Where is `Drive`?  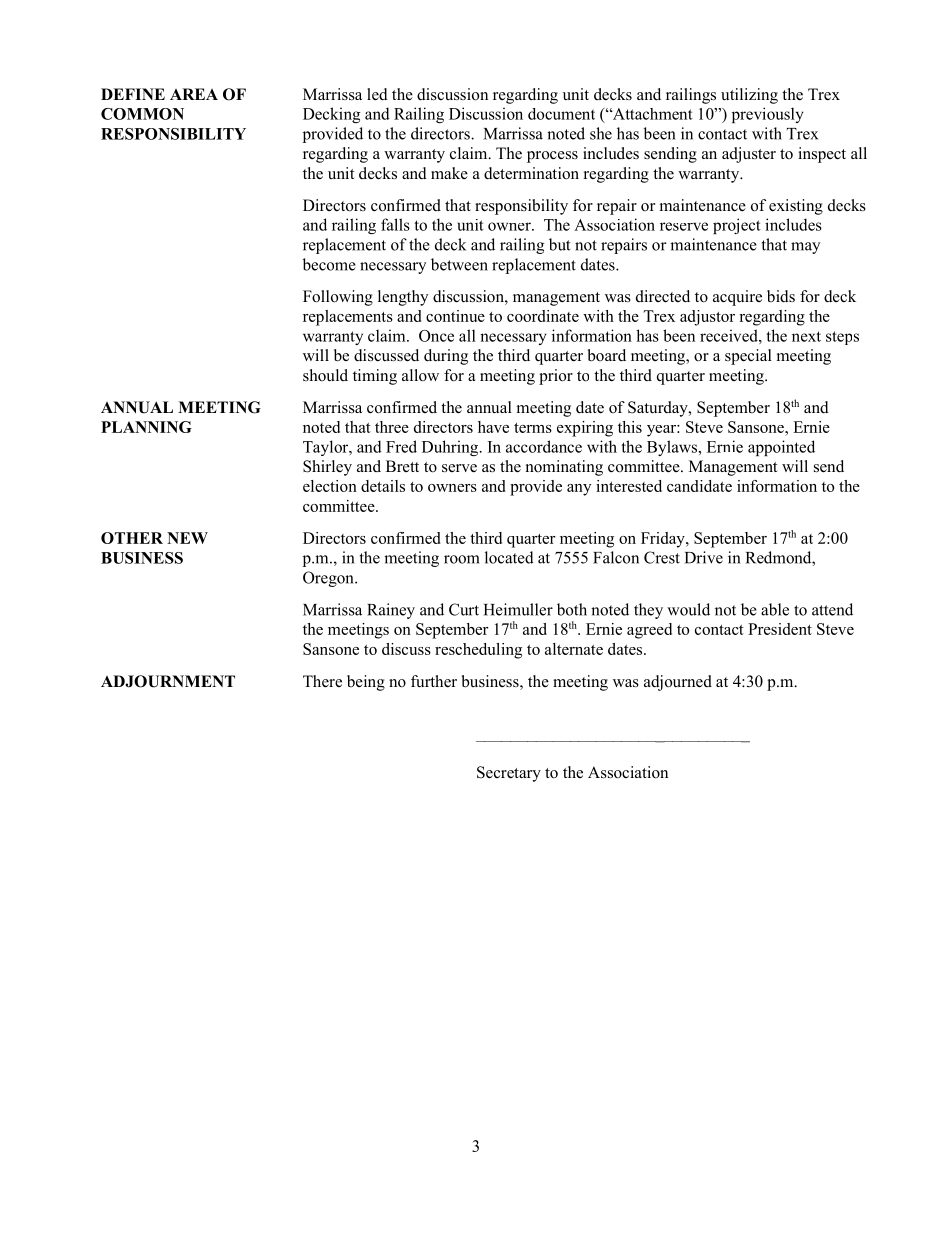 Drive is located at coordinates (704, 557).
